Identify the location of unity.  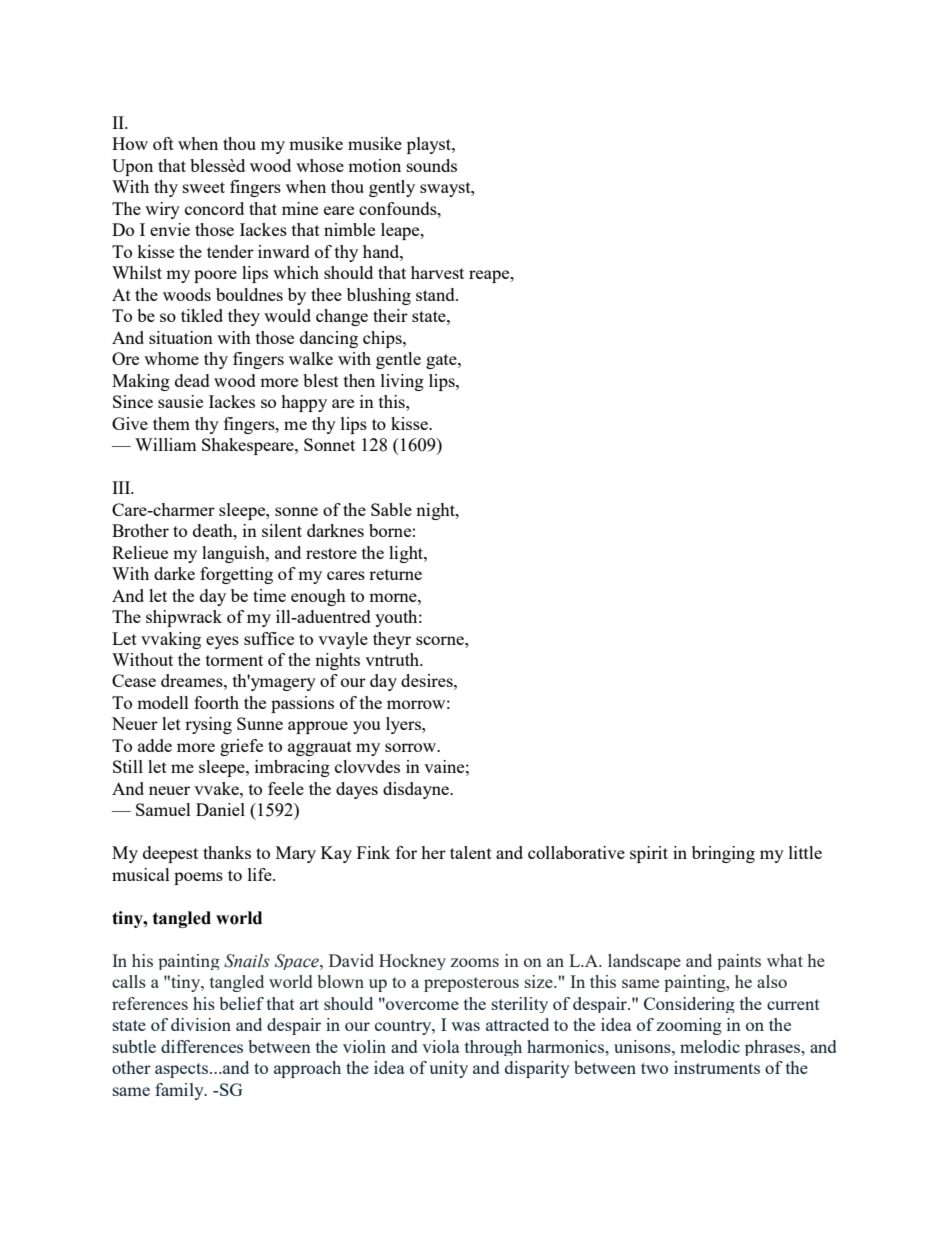
(448, 1069).
